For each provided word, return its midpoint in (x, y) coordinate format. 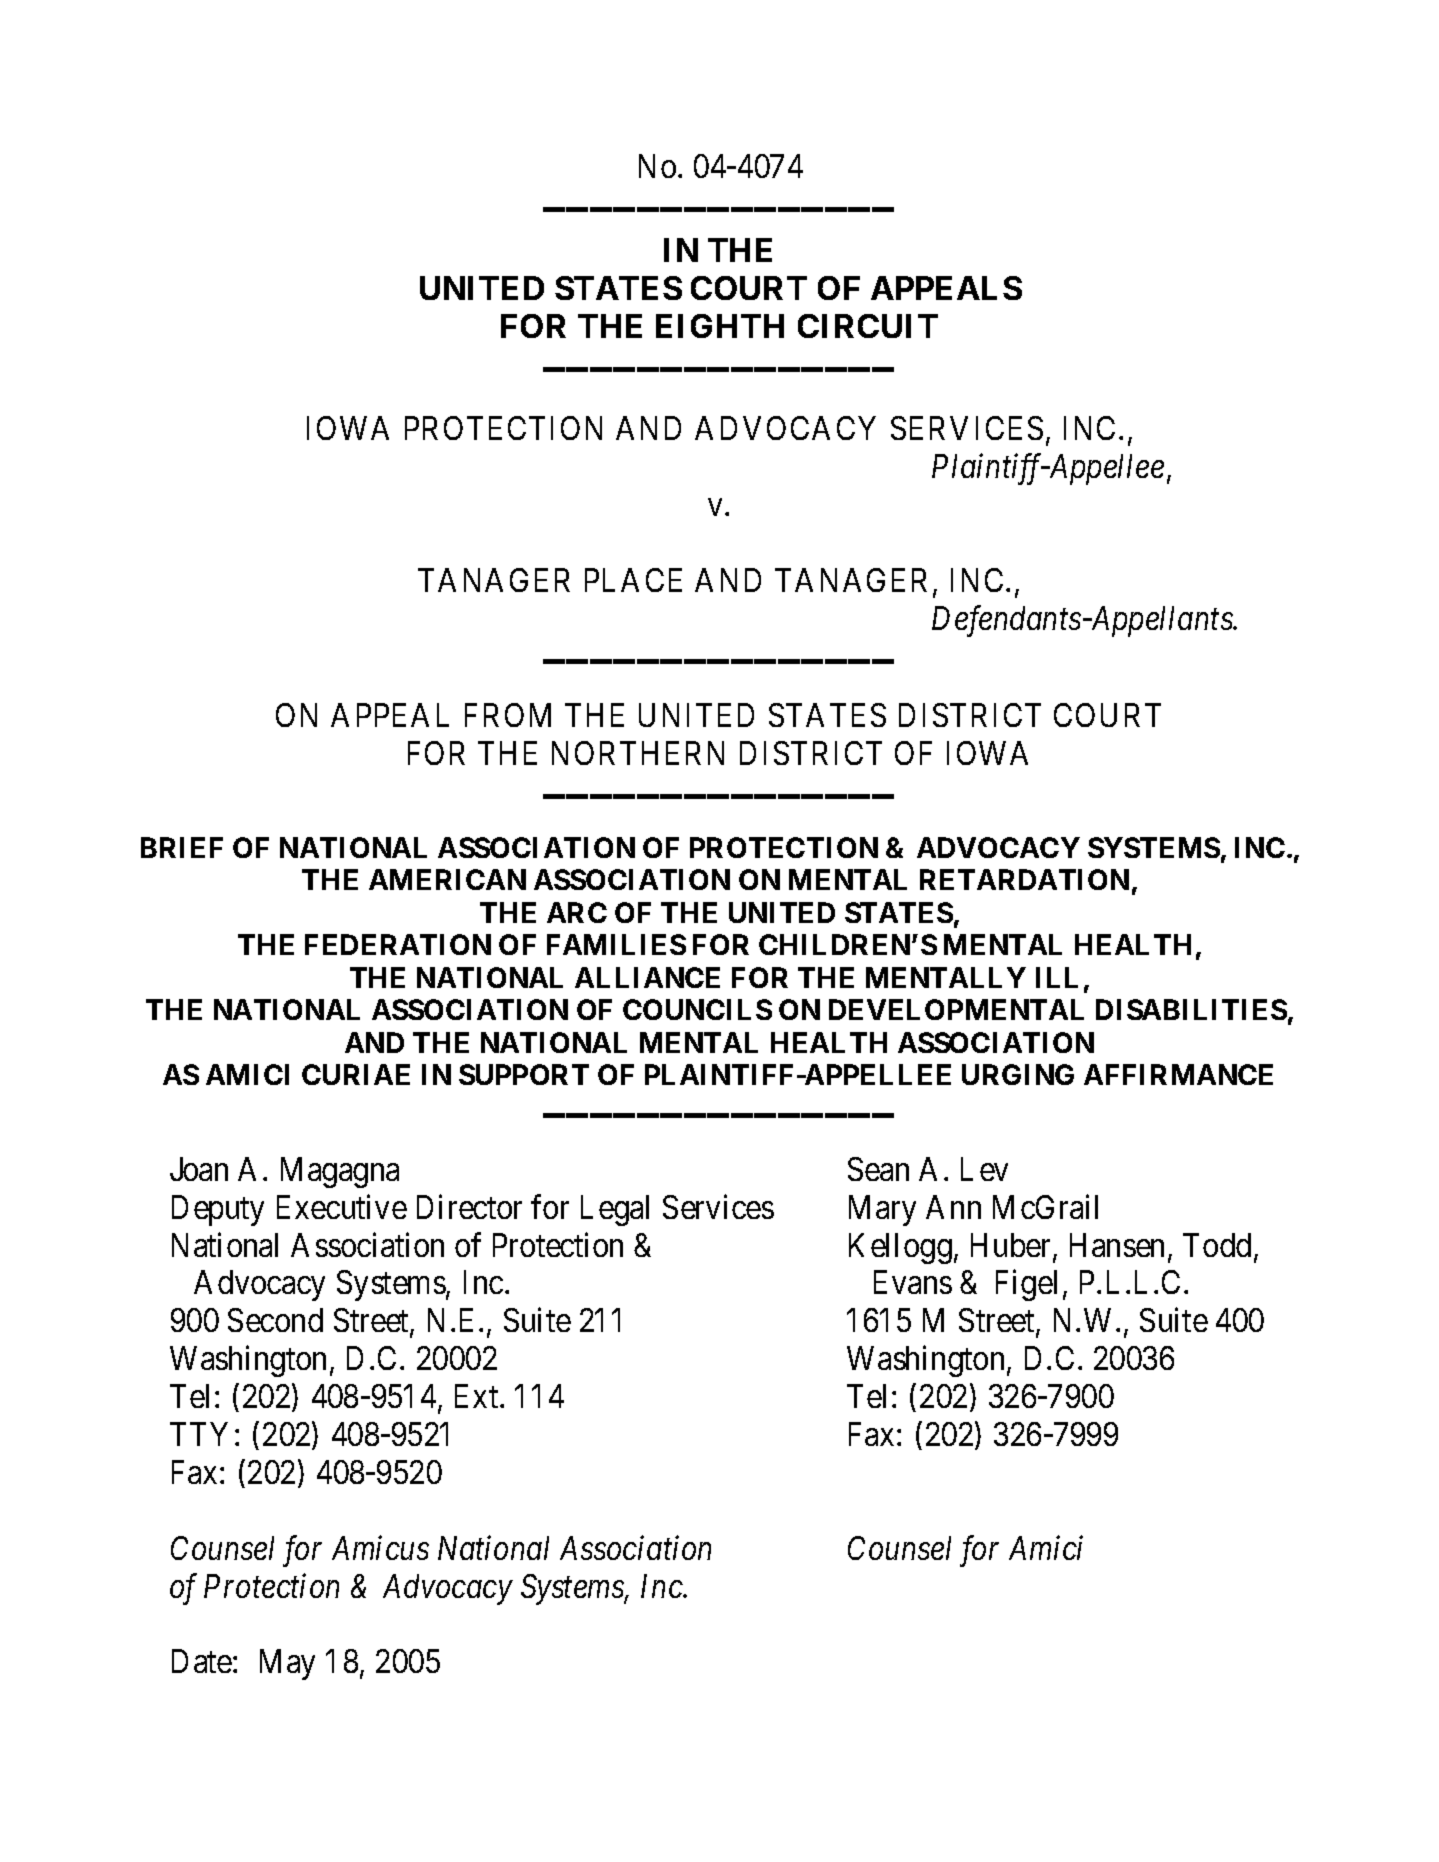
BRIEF (182, 847)
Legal (615, 1210)
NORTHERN (638, 753)
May (287, 1664)
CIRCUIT (868, 326)
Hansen (1117, 1245)
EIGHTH (720, 326)
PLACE (633, 580)
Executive (342, 1206)
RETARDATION (1024, 879)
